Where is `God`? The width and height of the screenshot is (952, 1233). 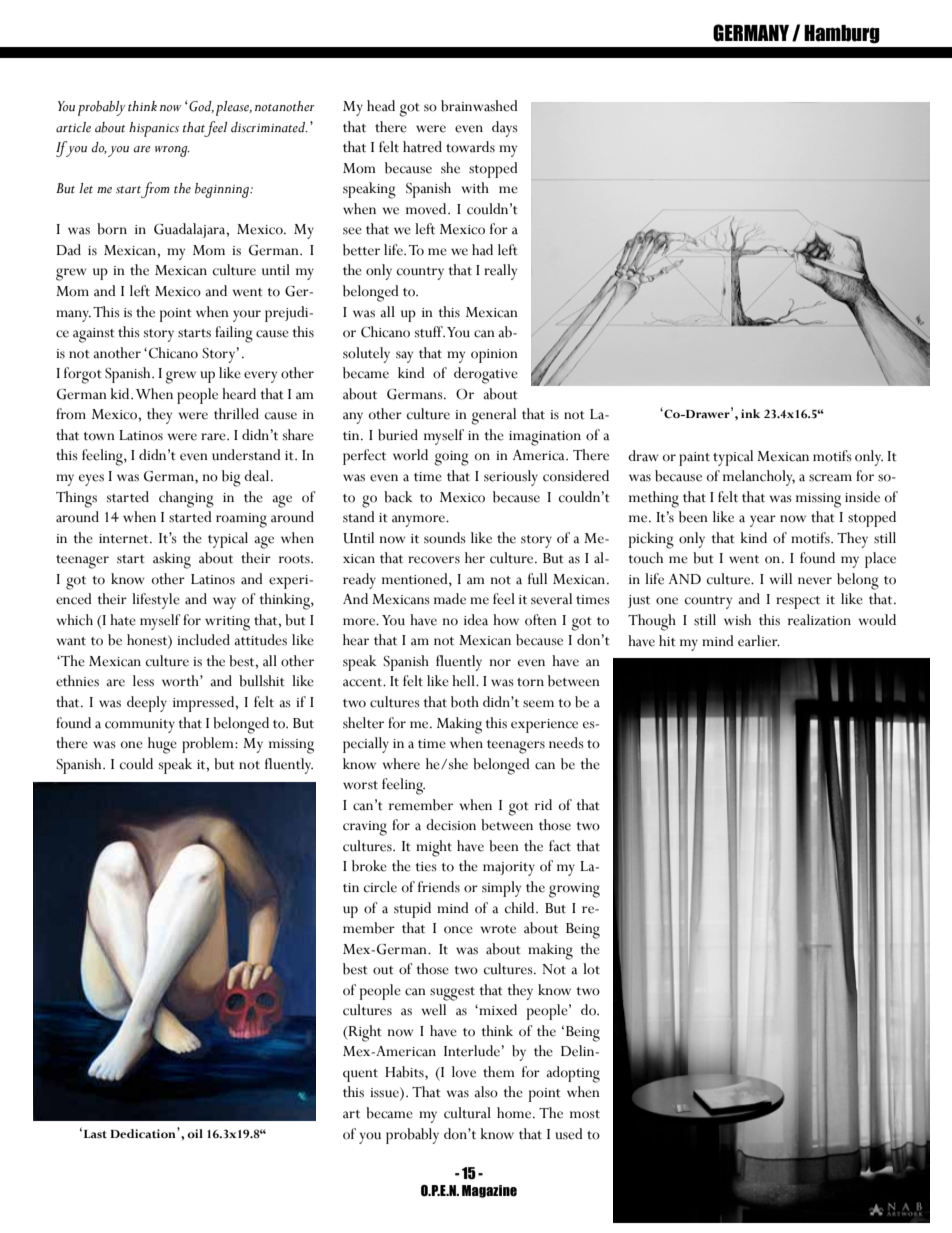 God is located at coordinates (200, 107).
